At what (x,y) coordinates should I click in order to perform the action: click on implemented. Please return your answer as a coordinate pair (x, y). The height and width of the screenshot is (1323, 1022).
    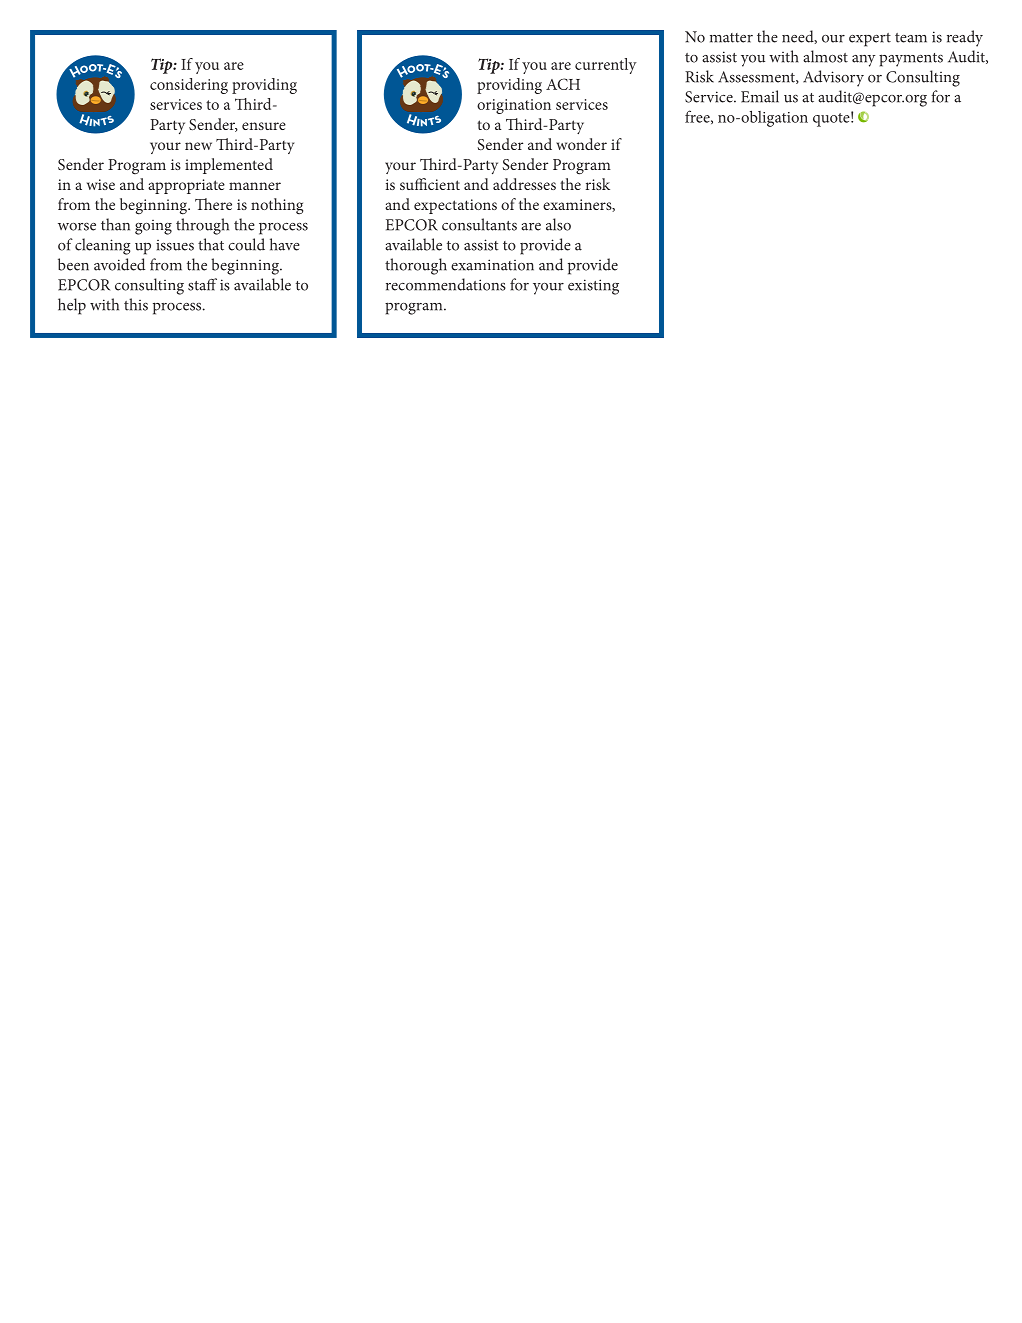
    Looking at the image, I should click on (229, 166).
